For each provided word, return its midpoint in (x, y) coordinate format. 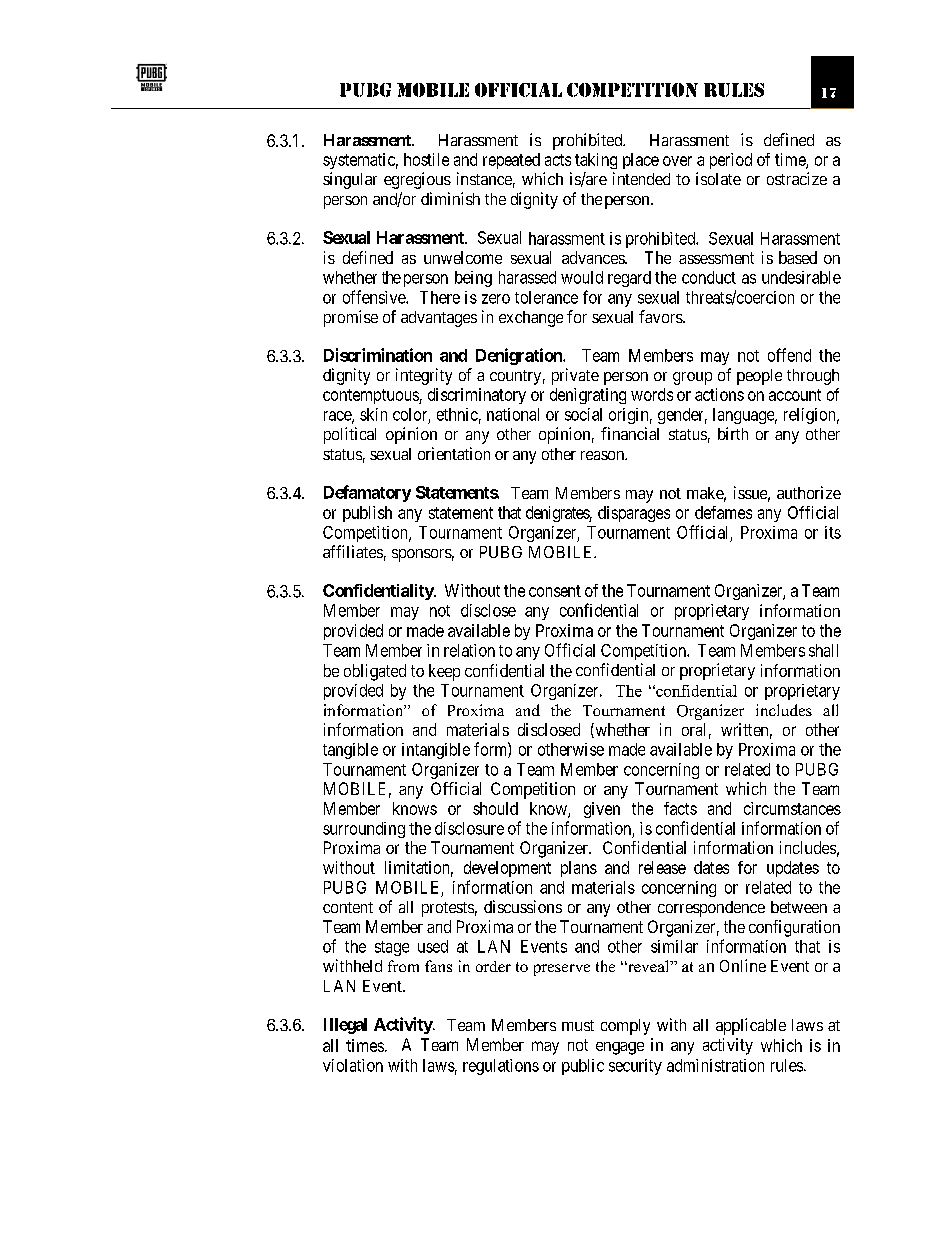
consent (555, 591)
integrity (424, 376)
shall (823, 650)
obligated (375, 672)
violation (353, 1065)
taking (596, 161)
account (795, 395)
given (602, 810)
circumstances (792, 808)
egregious (417, 180)
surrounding (364, 830)
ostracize (797, 178)
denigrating (588, 396)
